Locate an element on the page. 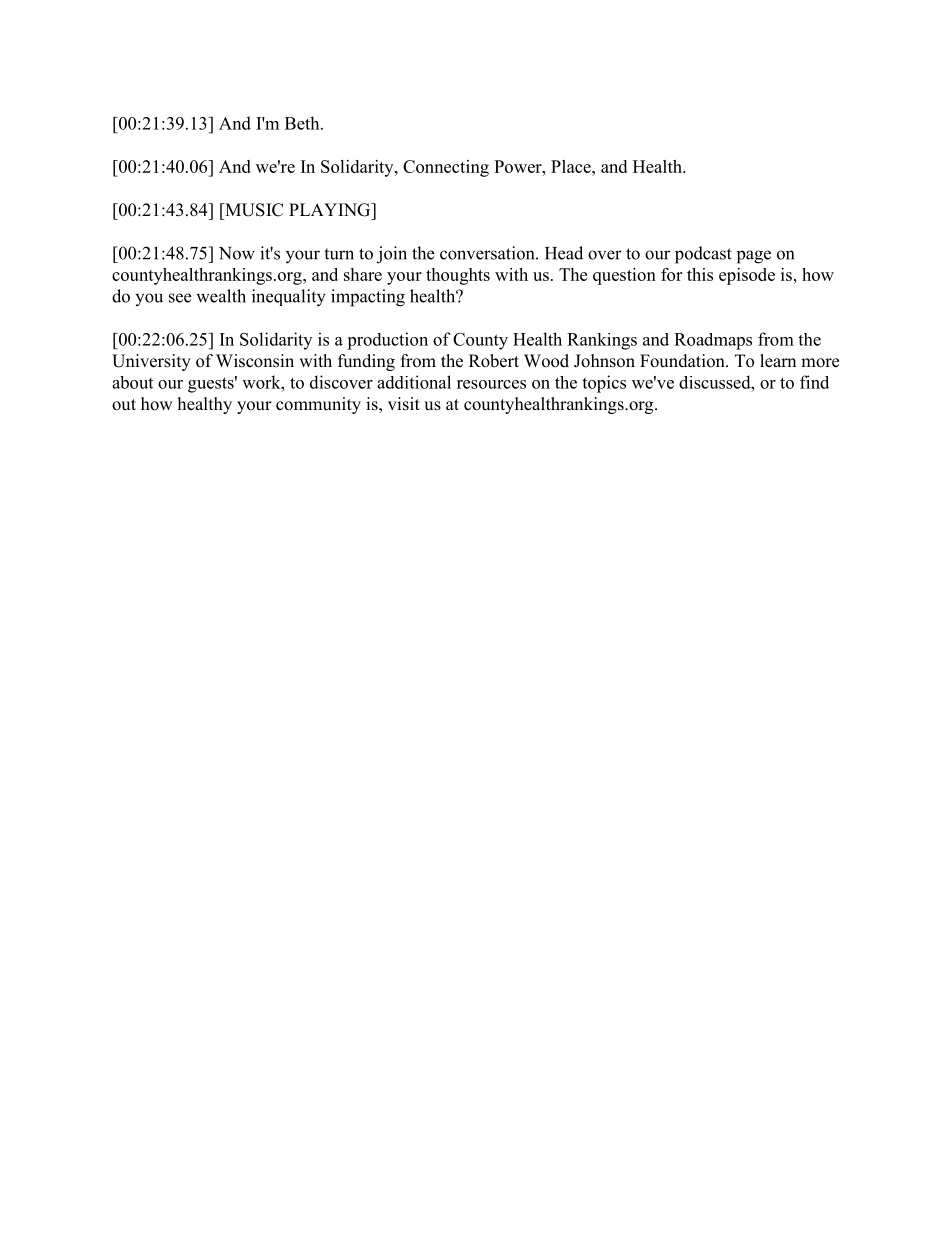 This image has width=952, height=1233. Beth is located at coordinates (303, 123).
